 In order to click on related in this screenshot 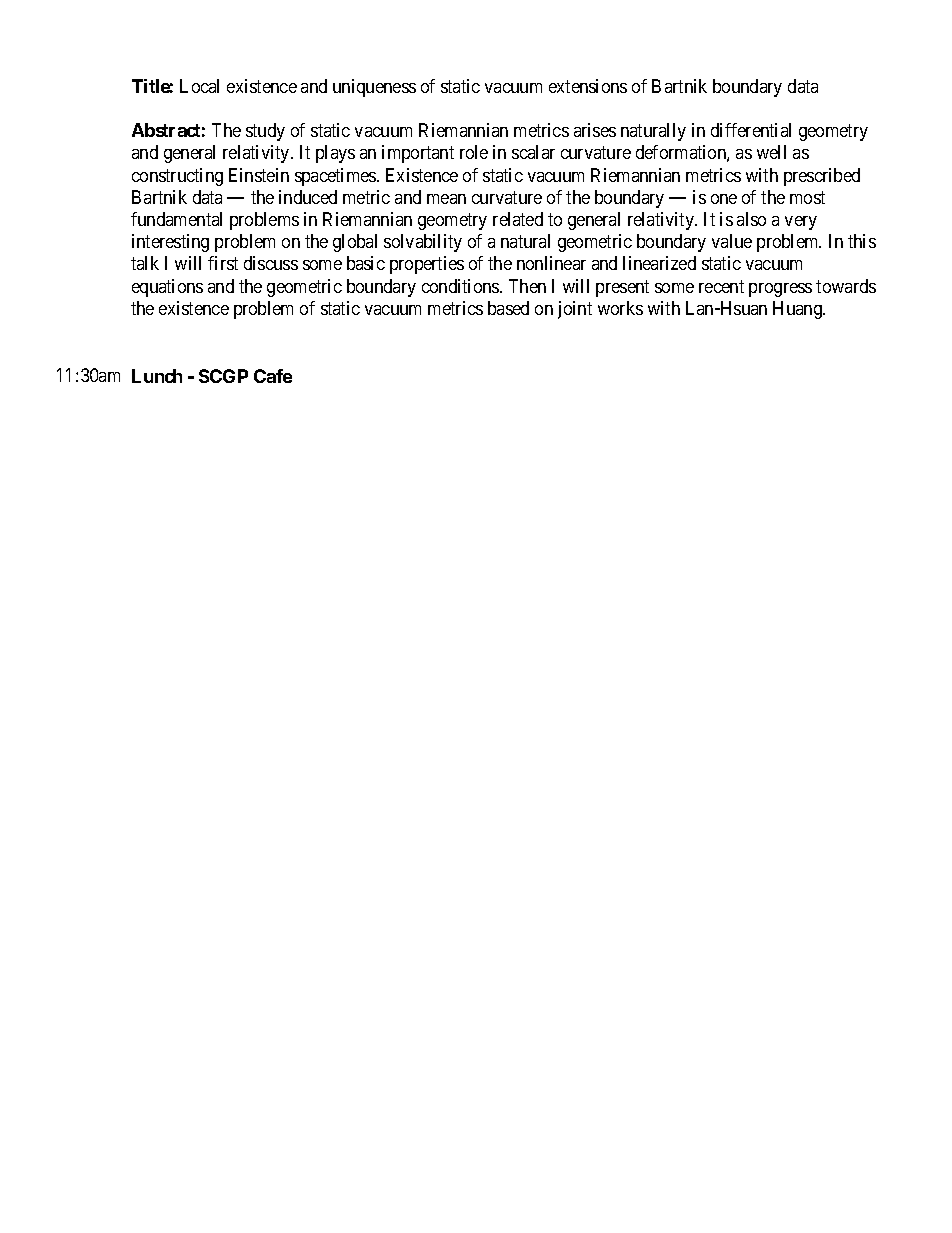, I will do `click(518, 219)`.
